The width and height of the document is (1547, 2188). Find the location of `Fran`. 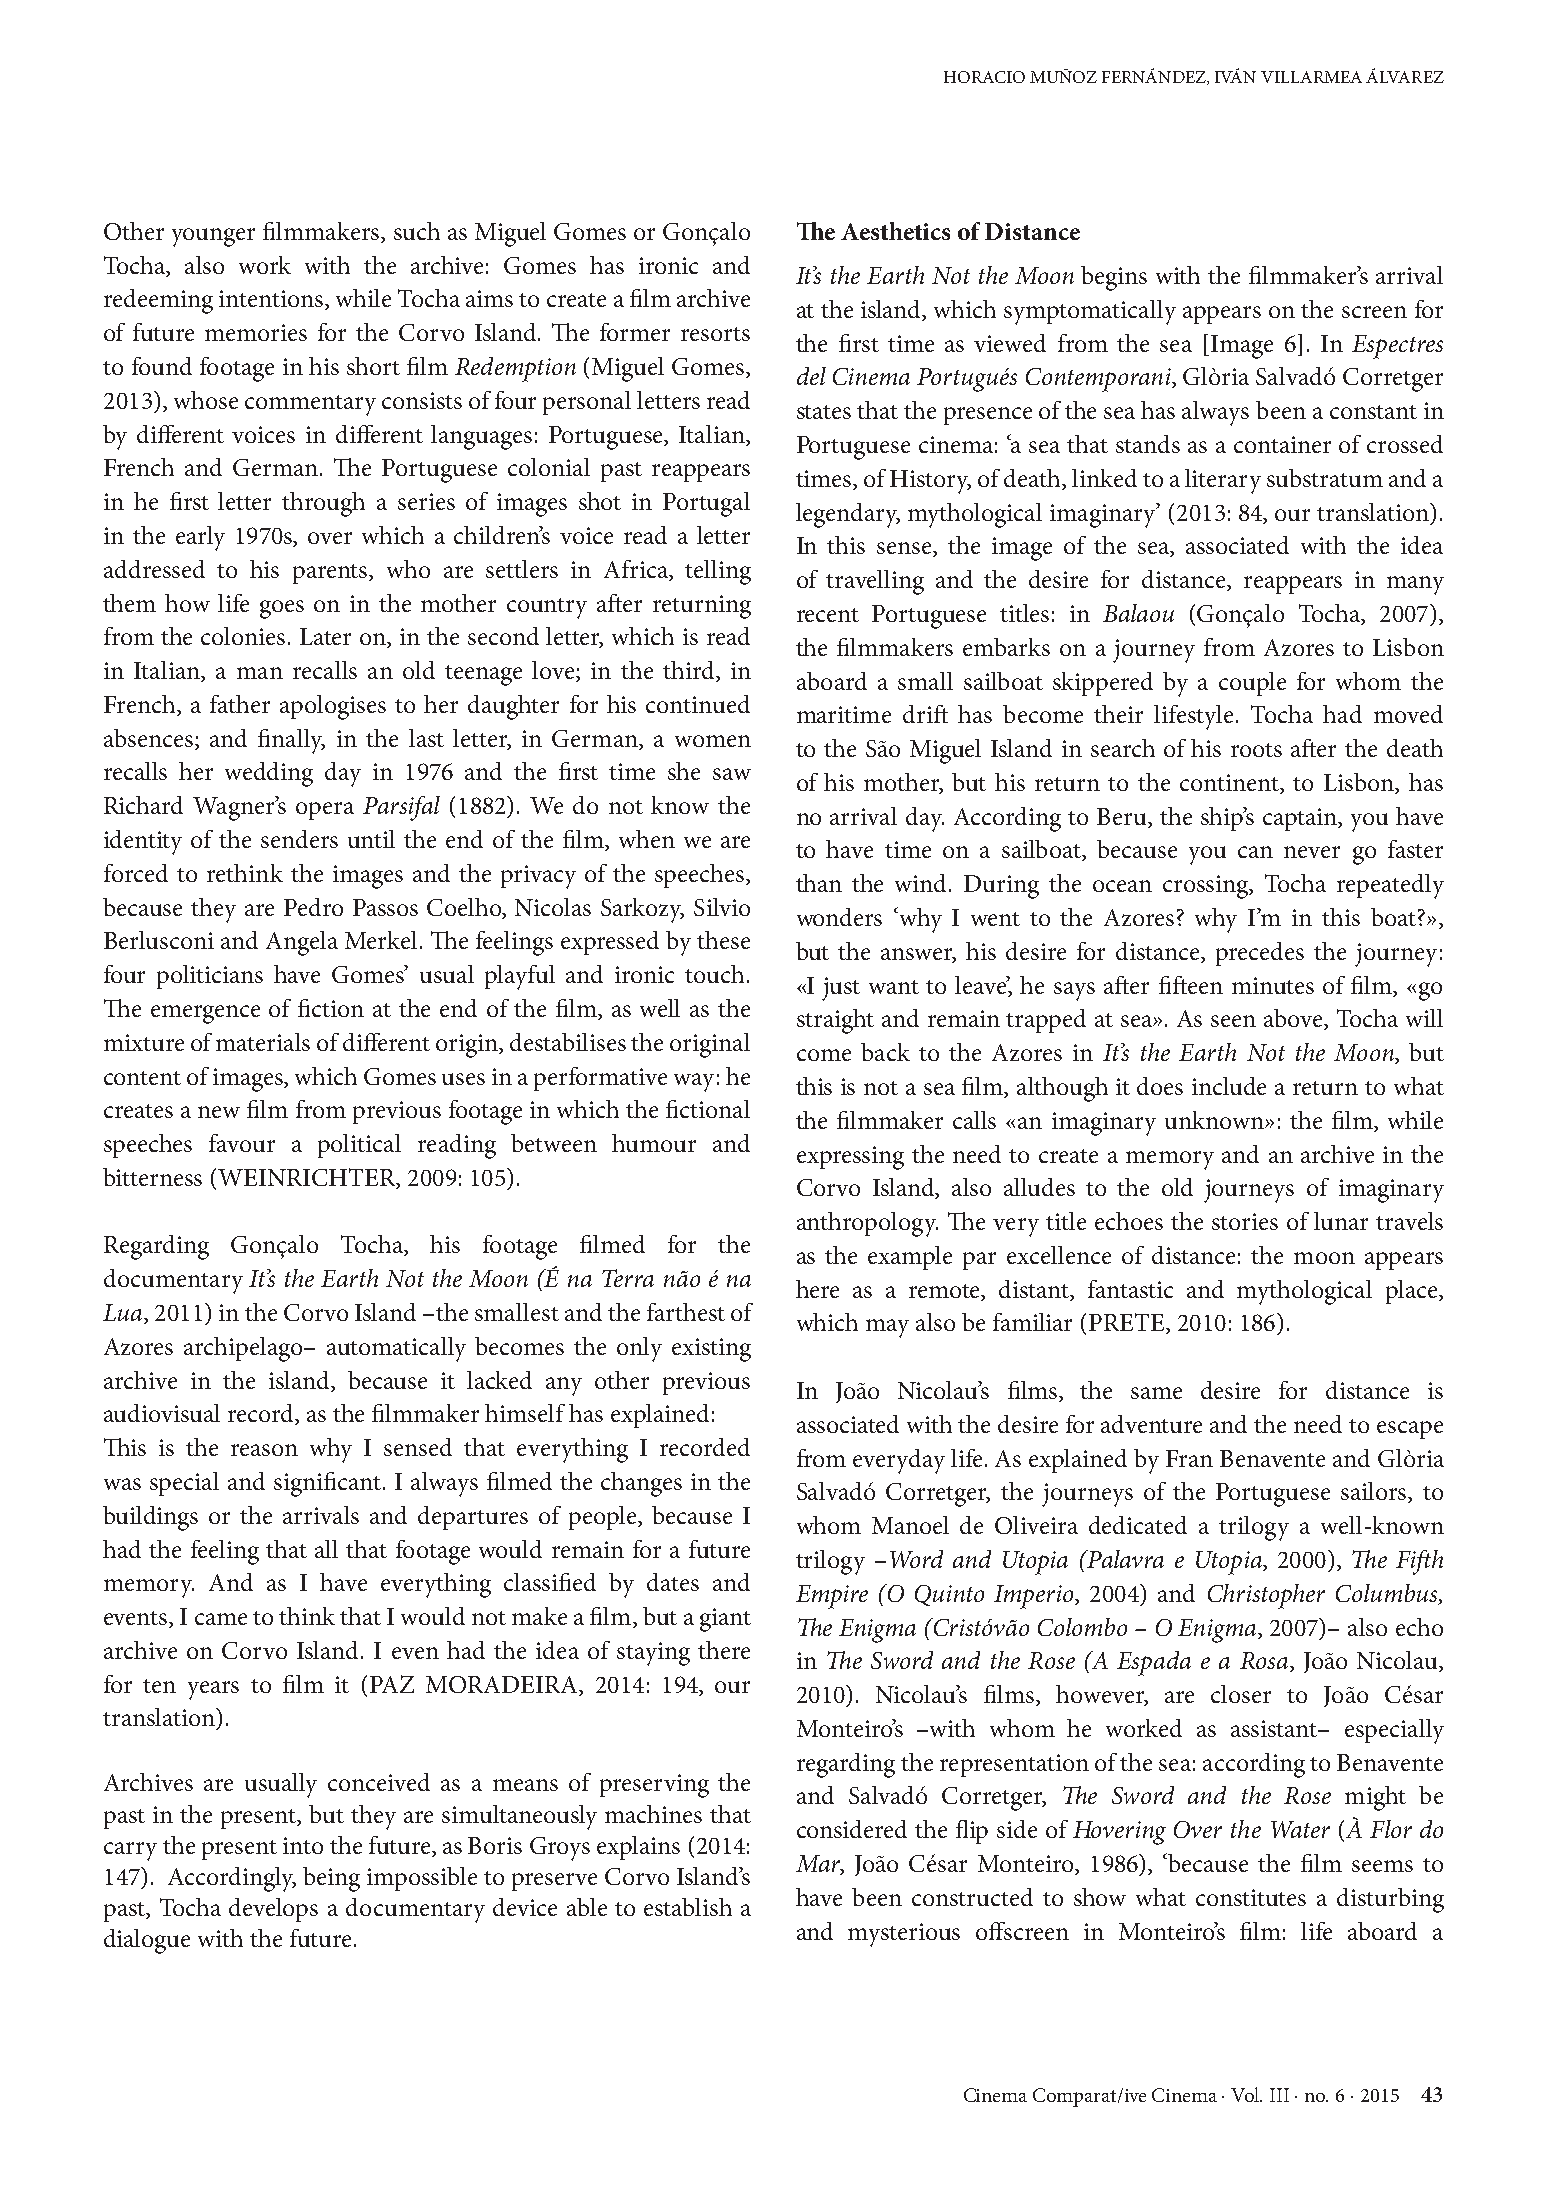

Fran is located at coordinates (1189, 1458).
